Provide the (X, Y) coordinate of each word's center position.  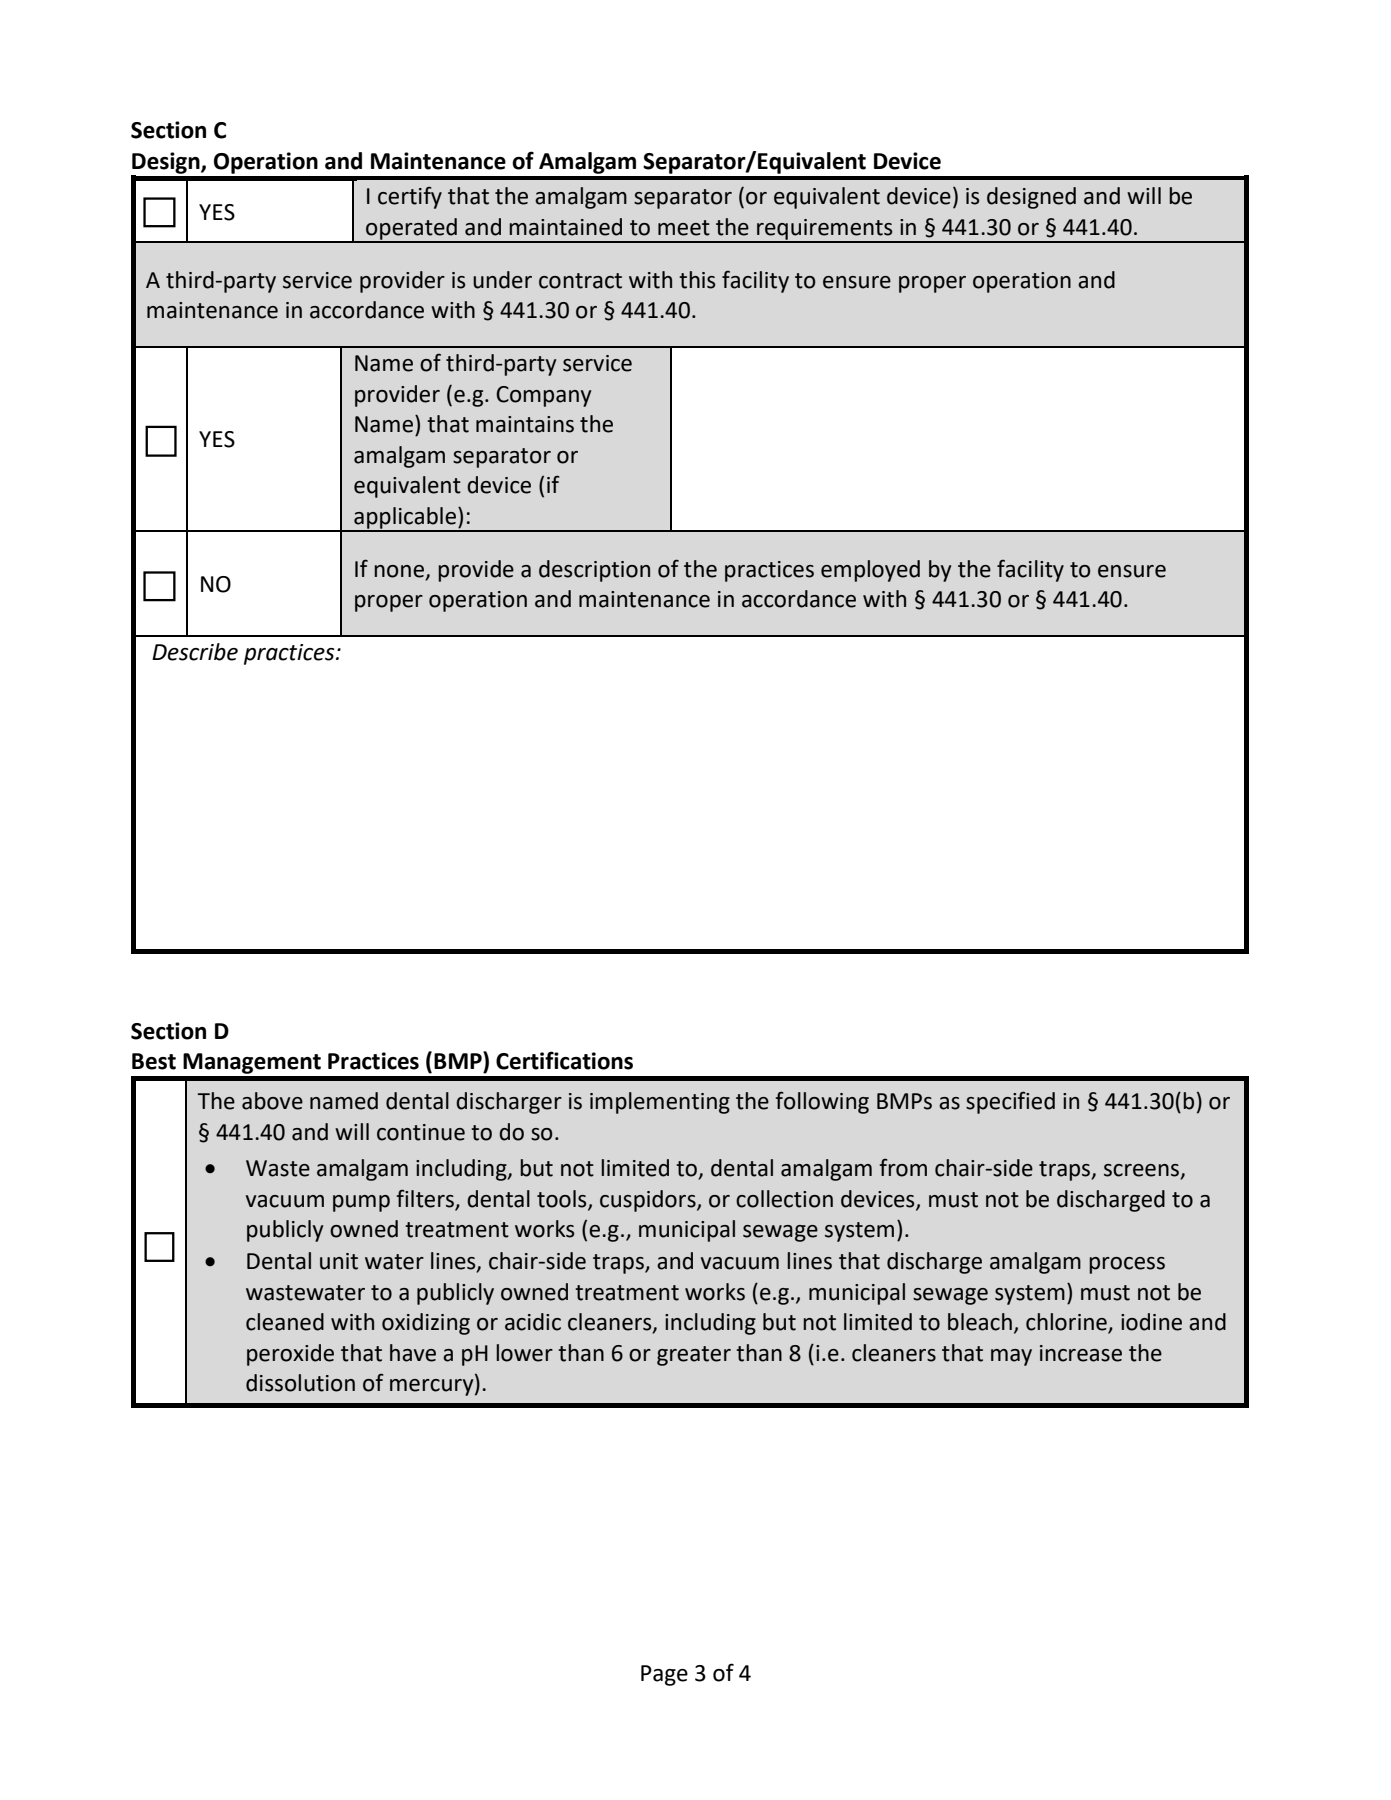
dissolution (300, 1383)
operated (411, 230)
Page (664, 1675)
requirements (825, 230)
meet (684, 228)
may (1011, 1357)
